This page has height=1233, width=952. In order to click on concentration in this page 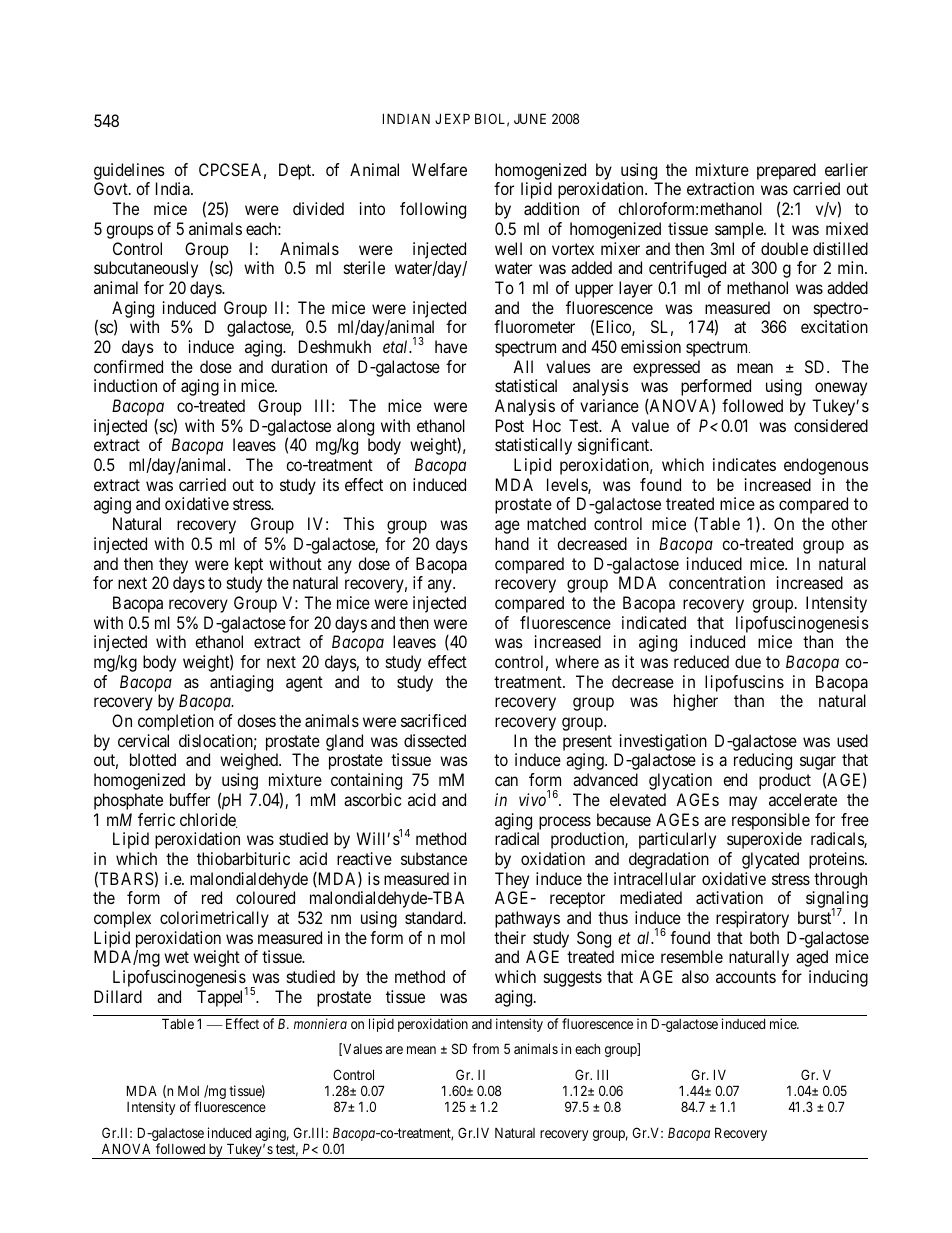, I will do `click(717, 582)`.
